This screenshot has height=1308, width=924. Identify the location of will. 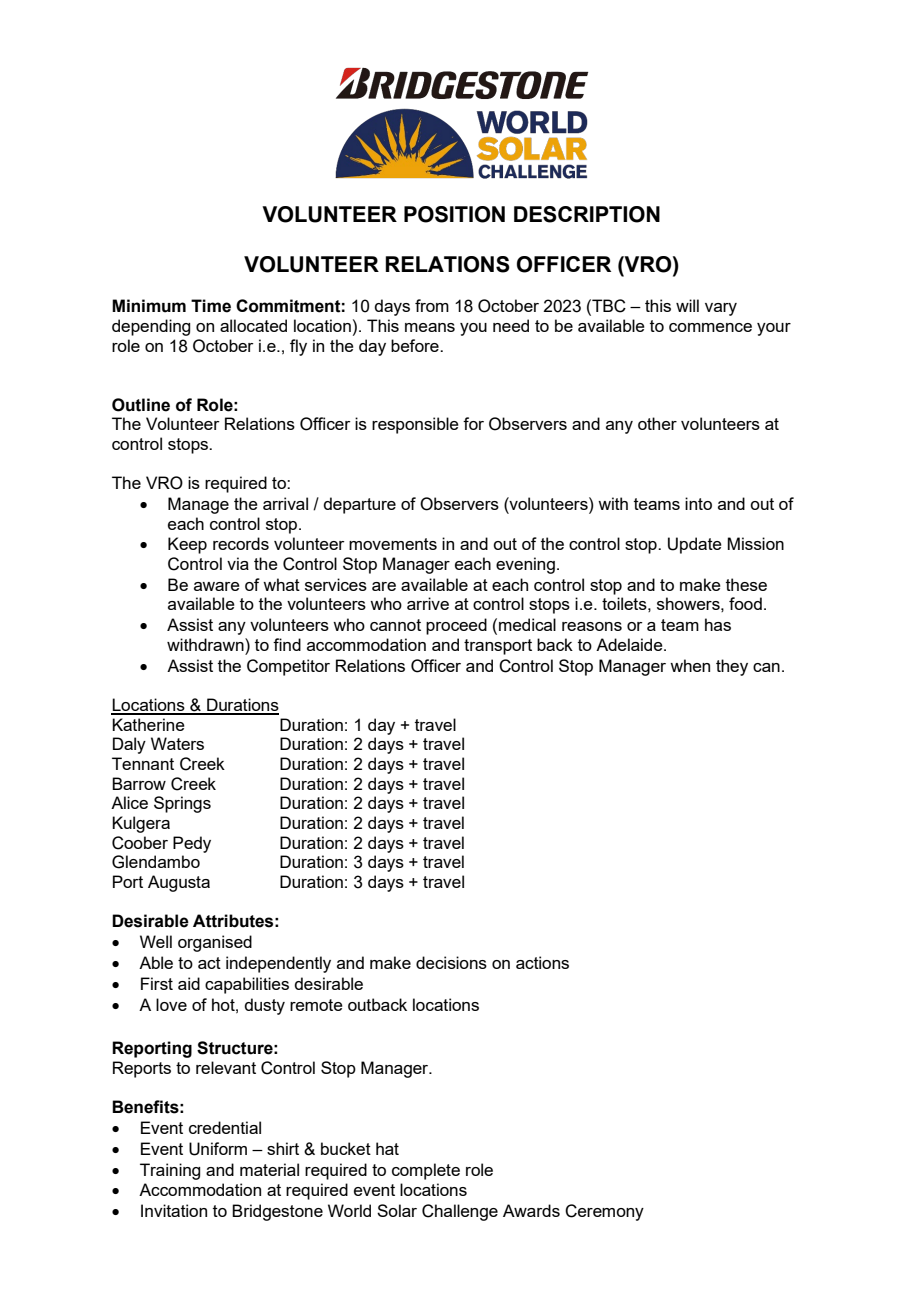
(687, 305).
